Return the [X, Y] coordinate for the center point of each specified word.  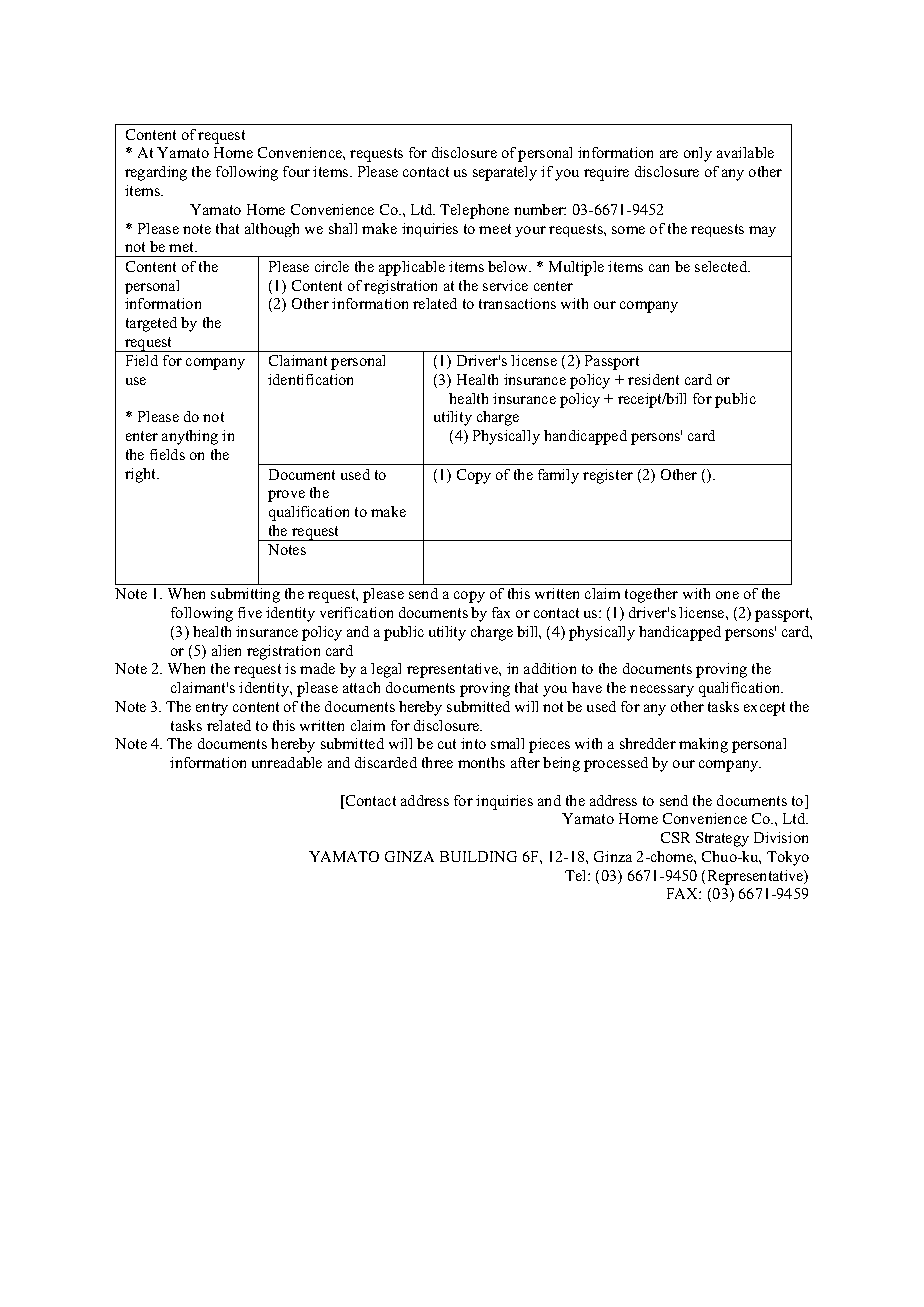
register [608, 476]
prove [286, 496]
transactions [517, 303]
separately [505, 173]
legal [386, 670]
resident [653, 379]
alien [226, 650]
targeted [151, 324]
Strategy [722, 839]
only [698, 154]
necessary [662, 691]
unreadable [287, 762]
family [558, 476]
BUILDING [478, 856]
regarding [156, 173]
